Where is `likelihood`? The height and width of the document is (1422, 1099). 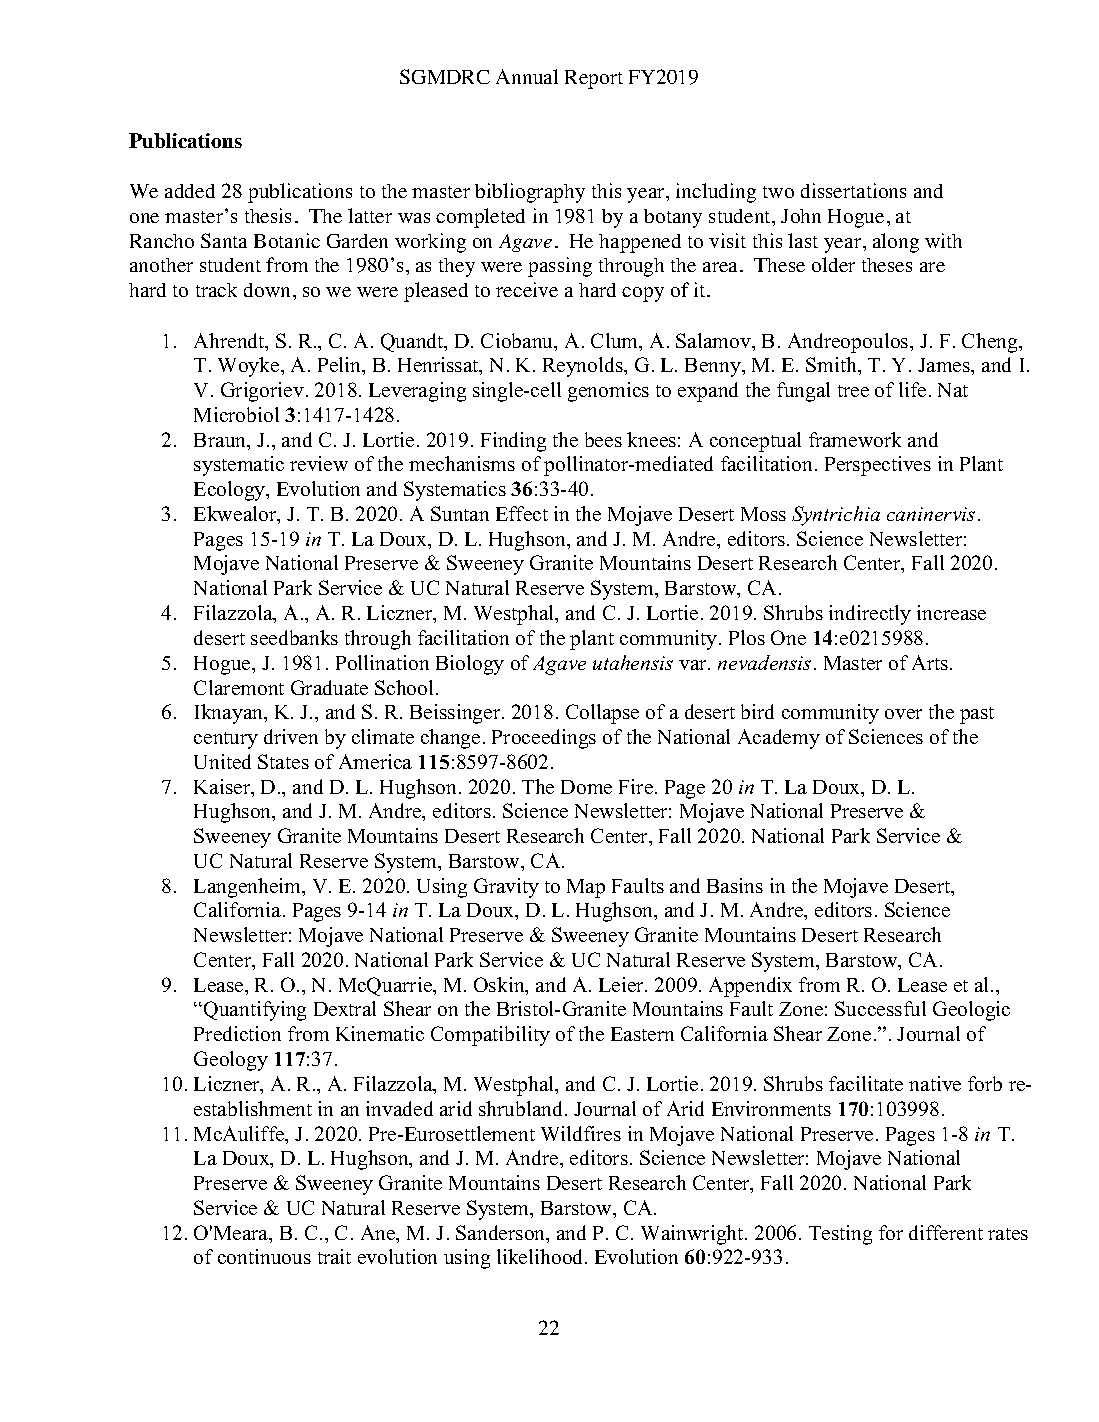 likelihood is located at coordinates (541, 1256).
